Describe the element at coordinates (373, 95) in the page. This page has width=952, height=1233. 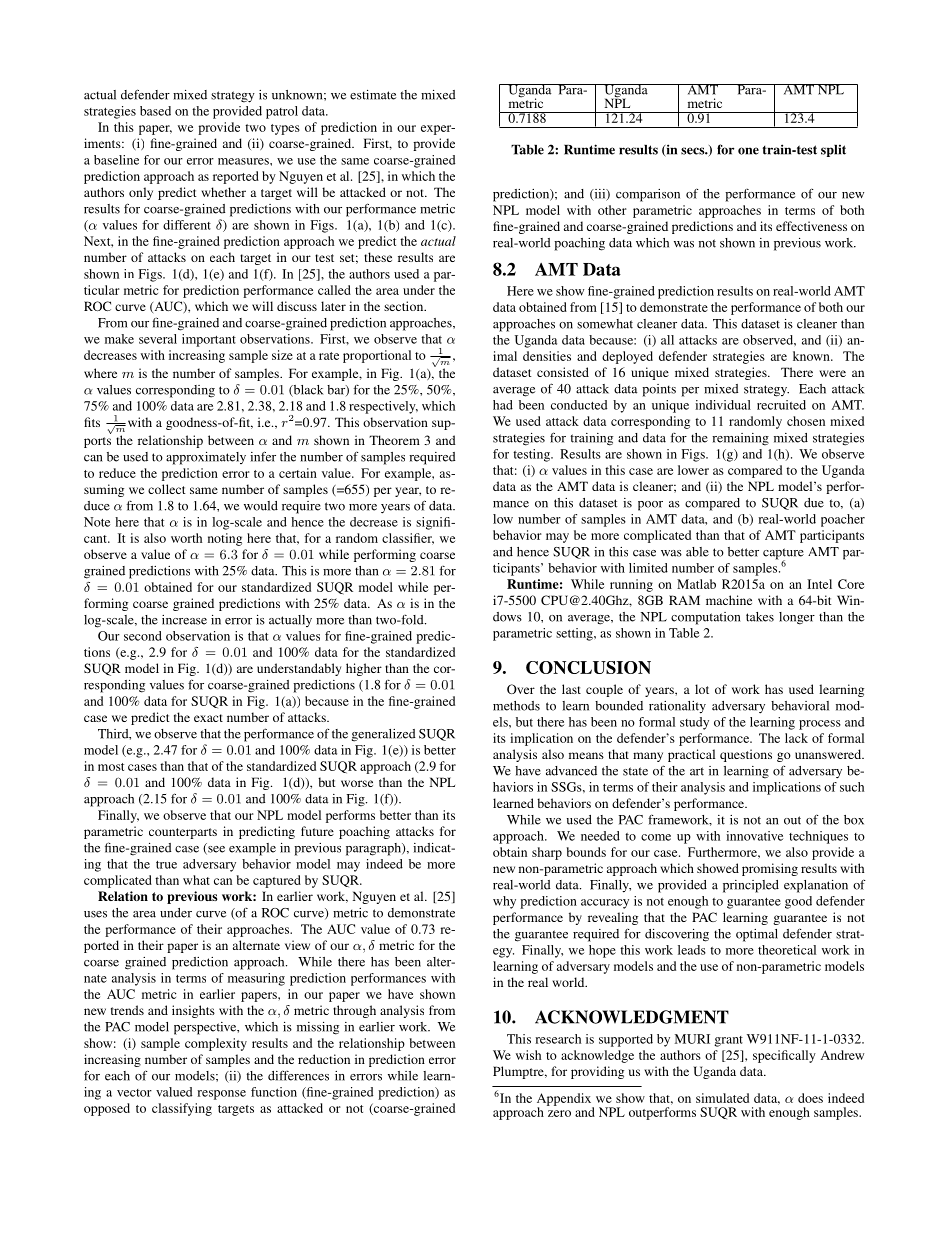
I see `estimate` at that location.
